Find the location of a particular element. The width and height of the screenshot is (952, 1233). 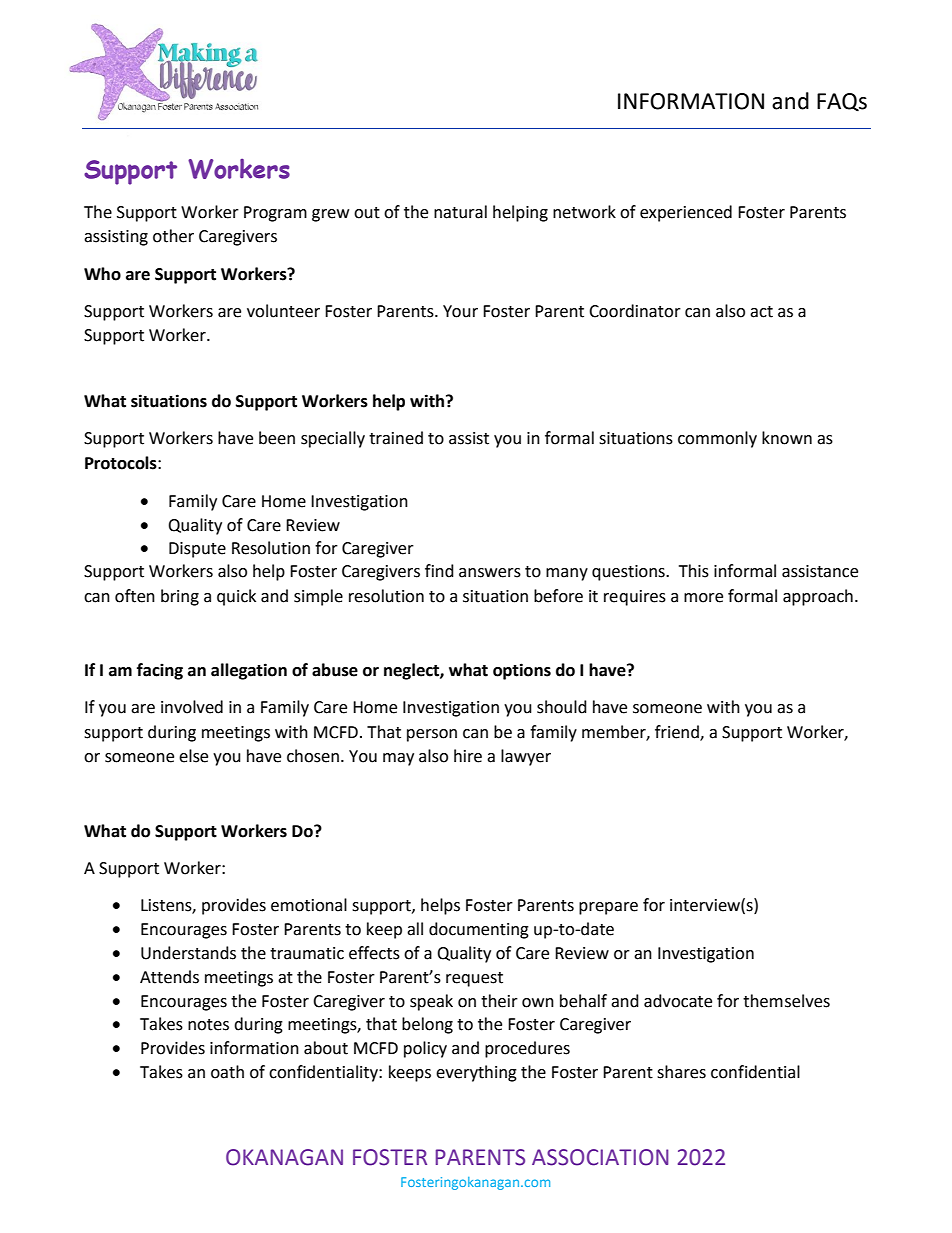

other is located at coordinates (173, 236).
